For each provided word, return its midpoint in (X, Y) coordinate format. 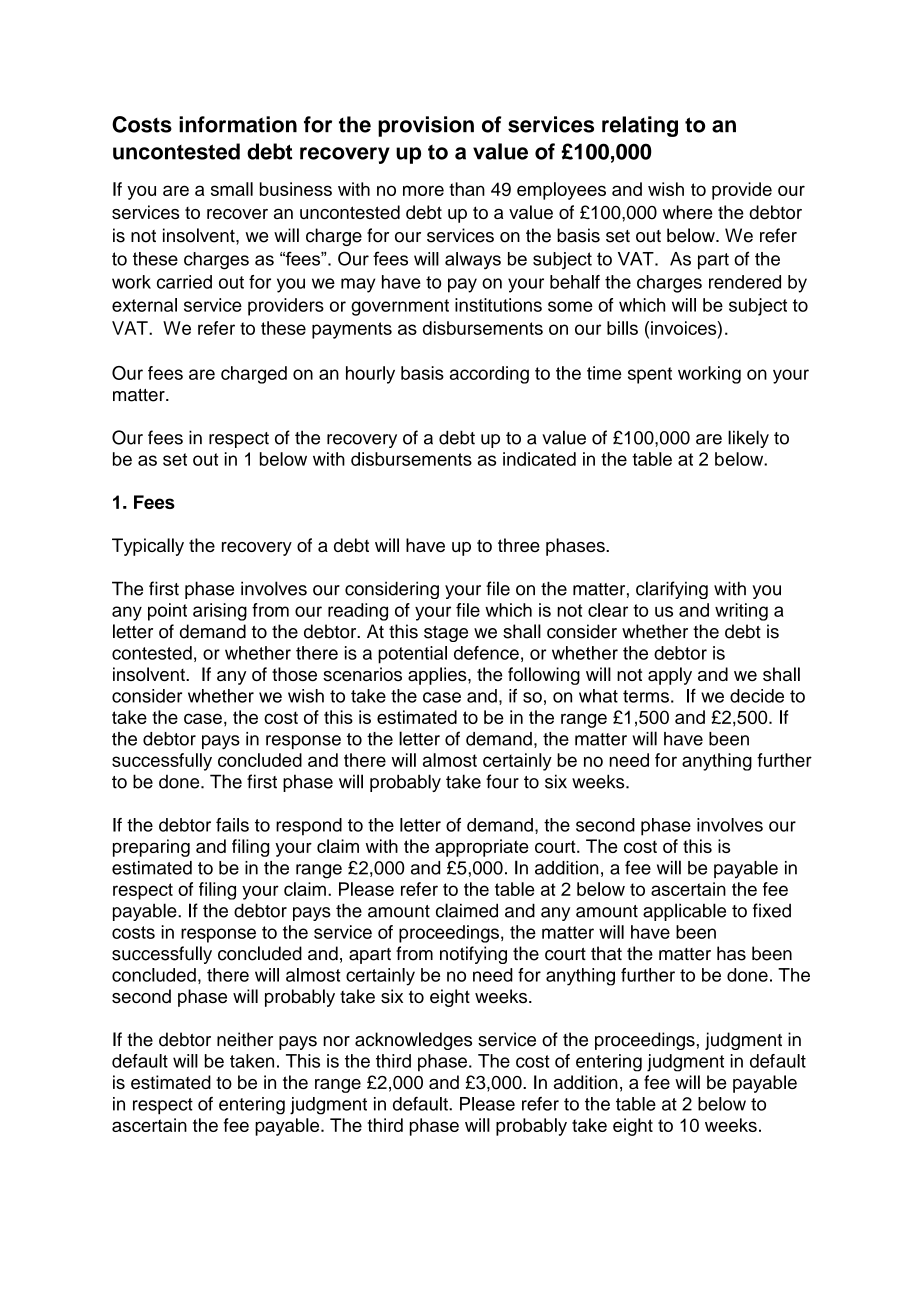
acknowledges (413, 1041)
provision (426, 126)
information (238, 124)
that (606, 953)
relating (640, 126)
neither (245, 1039)
